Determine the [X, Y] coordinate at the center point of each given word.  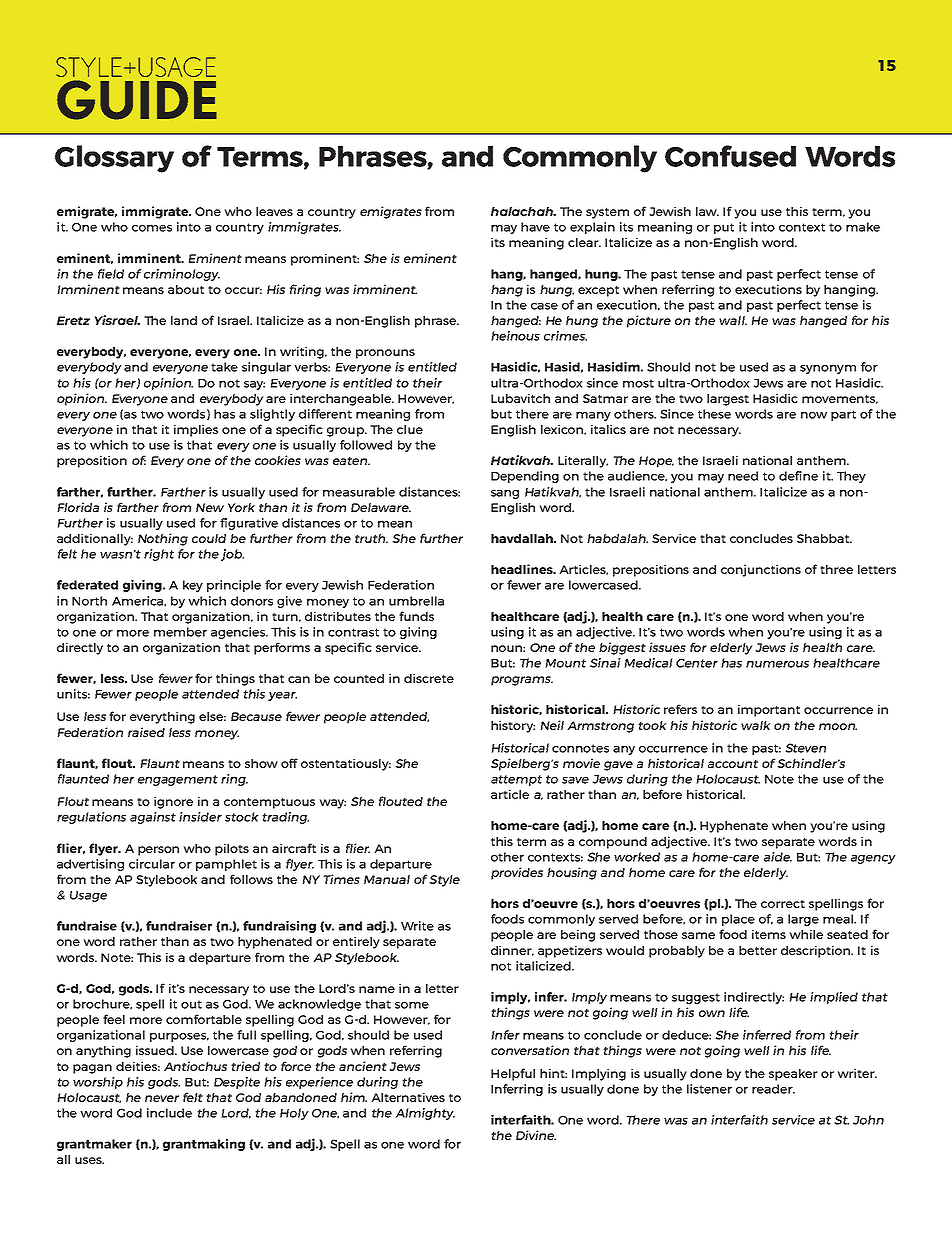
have [535, 227]
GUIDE [137, 100]
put [724, 228]
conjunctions [761, 570]
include [169, 1113]
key [193, 586]
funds [416, 616]
